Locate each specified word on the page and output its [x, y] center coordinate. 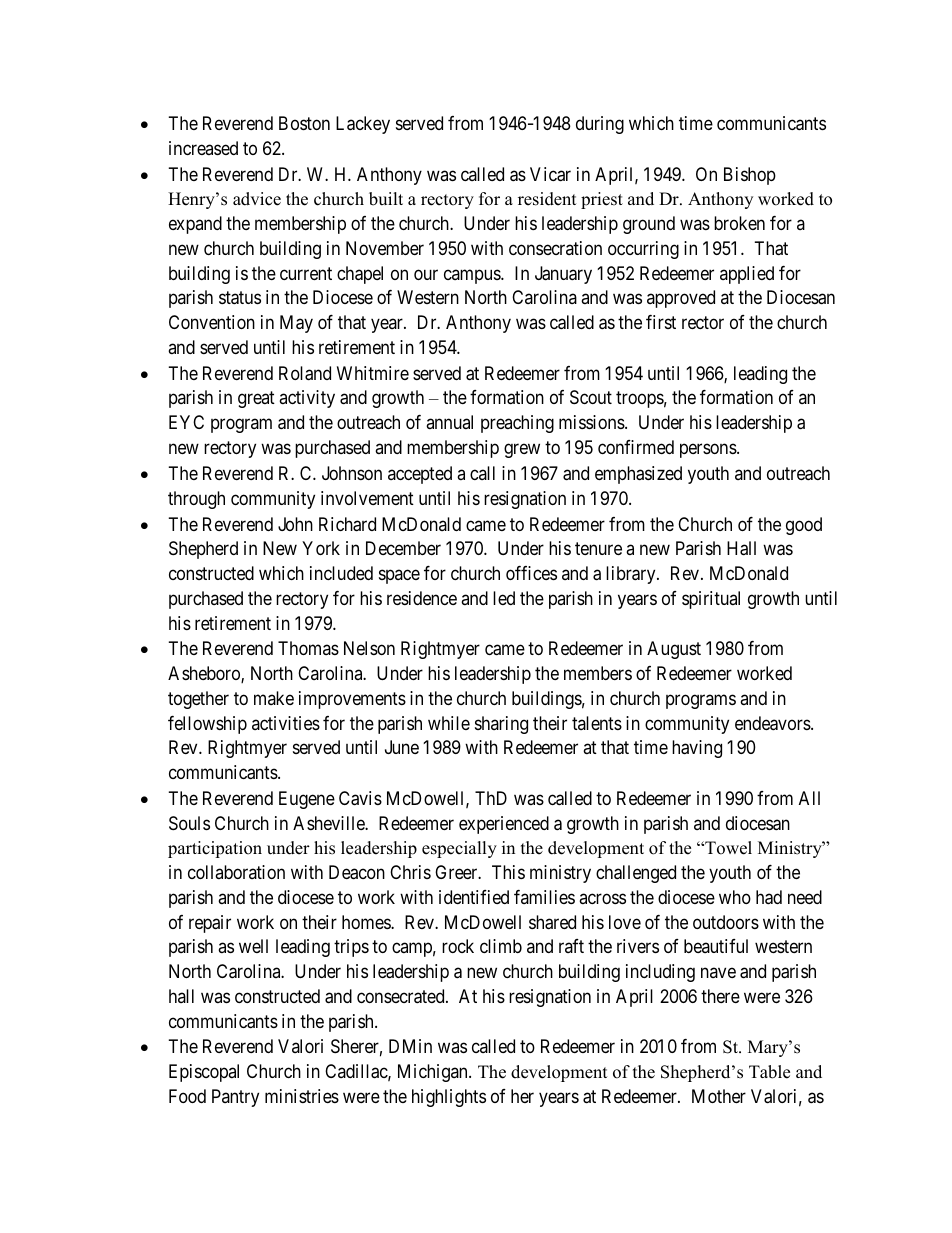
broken [739, 223]
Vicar [550, 174]
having [697, 749]
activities [286, 723]
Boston [304, 123]
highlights [449, 1098]
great [256, 400]
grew [522, 450]
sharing [501, 725]
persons [709, 450]
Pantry [235, 1098]
